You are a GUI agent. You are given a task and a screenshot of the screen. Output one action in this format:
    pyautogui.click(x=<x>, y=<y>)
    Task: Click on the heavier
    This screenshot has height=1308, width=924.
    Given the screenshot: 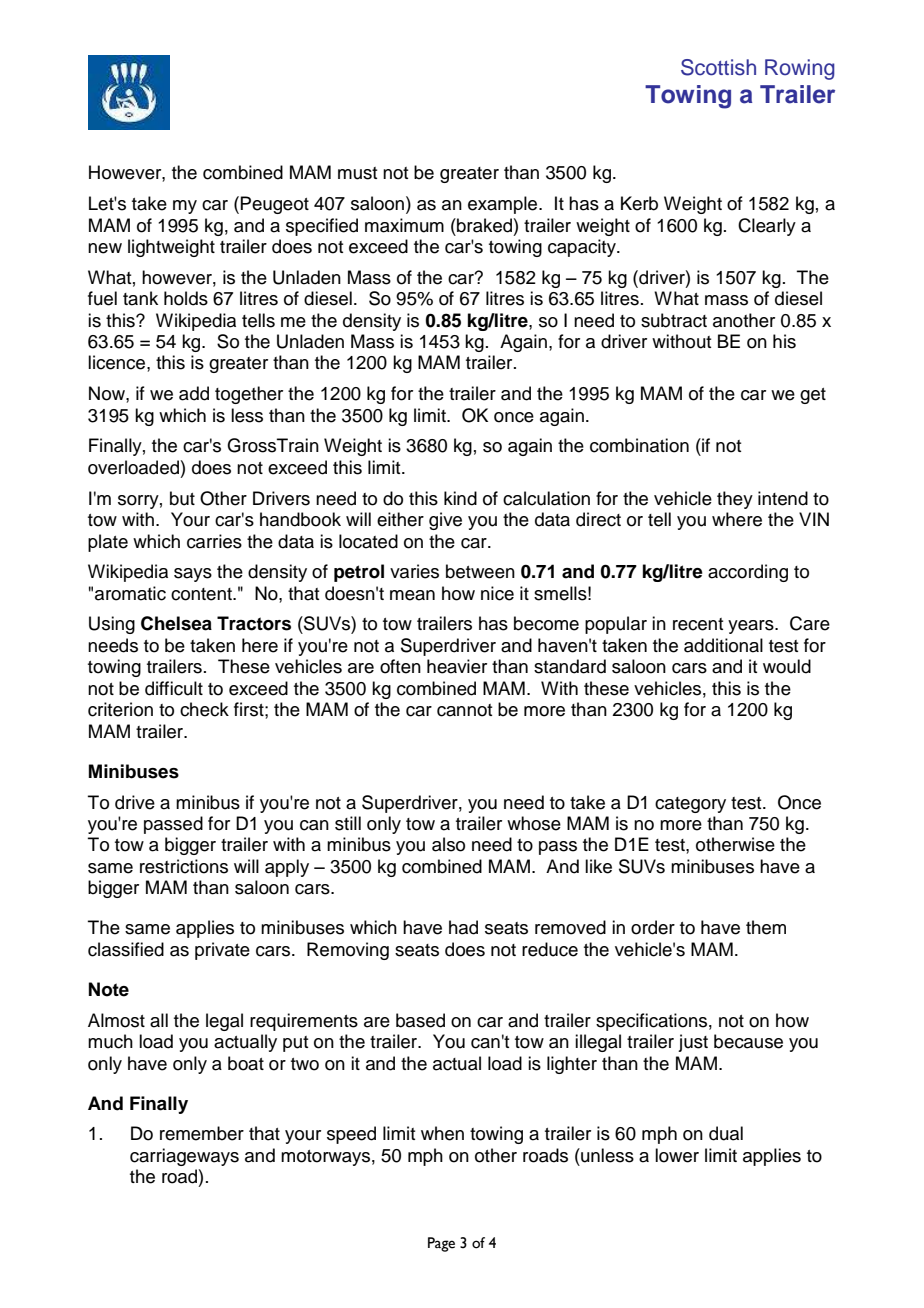 What is the action you would take?
    pyautogui.click(x=457, y=666)
